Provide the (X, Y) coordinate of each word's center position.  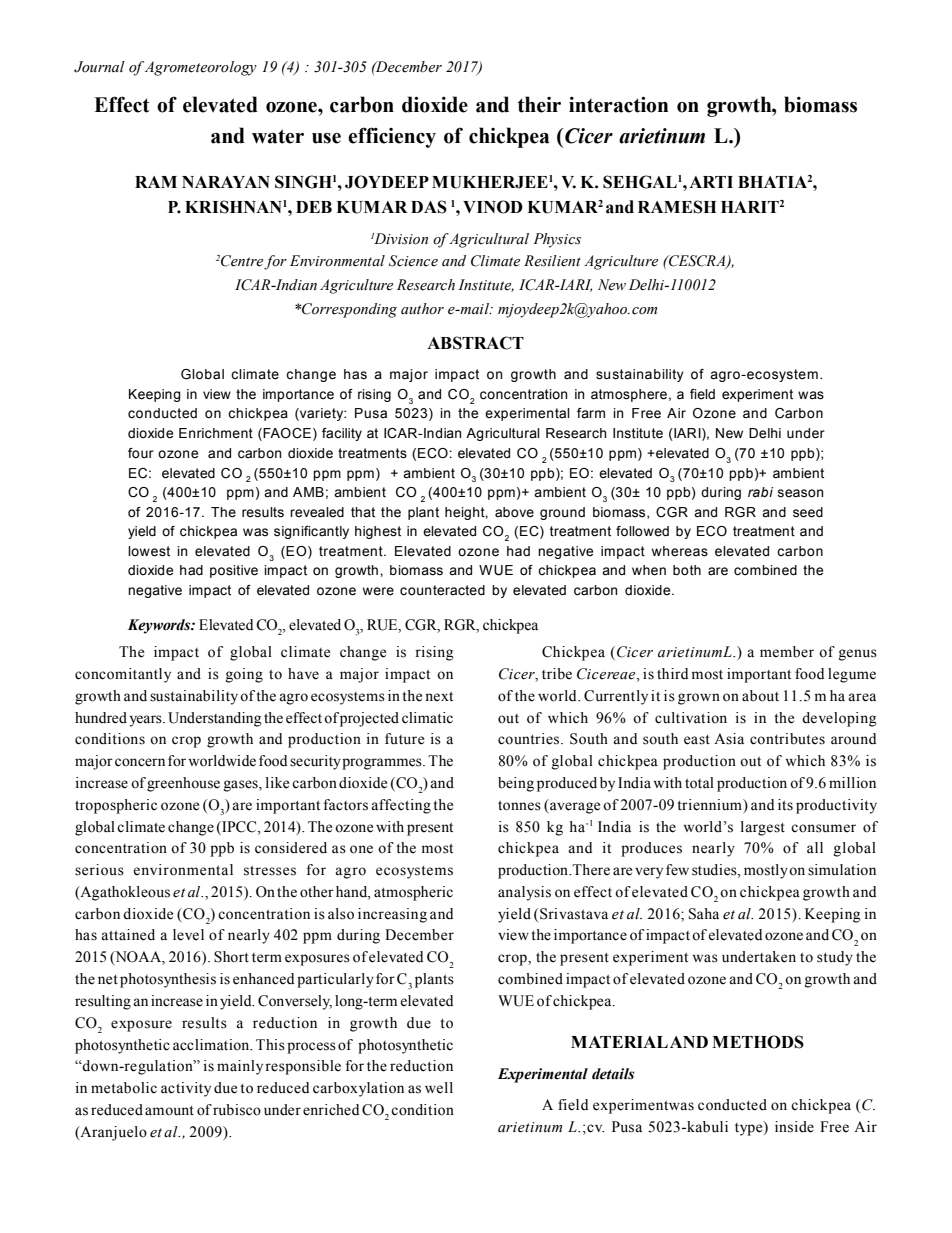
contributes (787, 739)
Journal (99, 67)
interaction (618, 105)
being (516, 784)
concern (140, 762)
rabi (760, 492)
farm (591, 413)
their (539, 104)
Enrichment (216, 433)
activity (186, 1089)
